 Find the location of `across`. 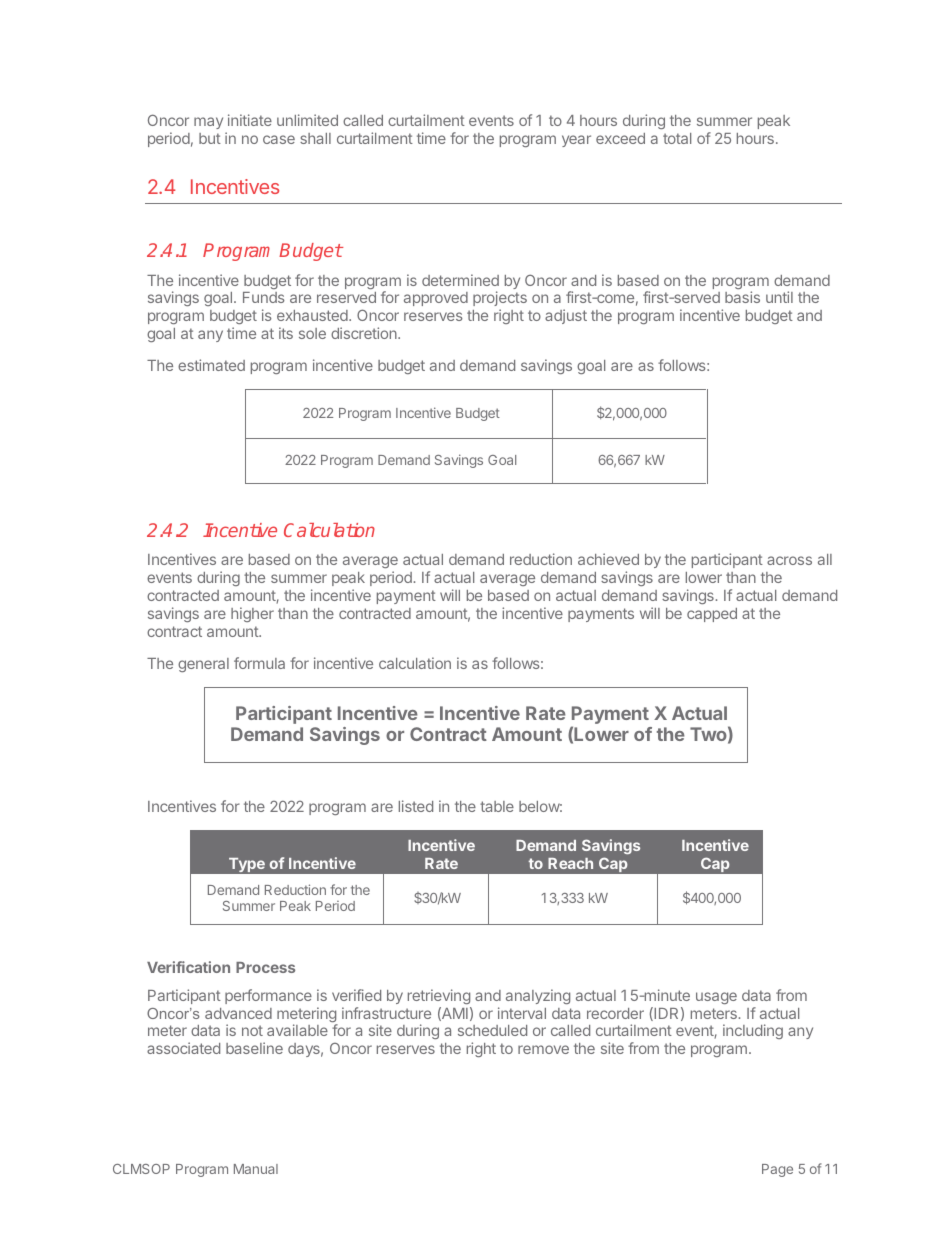

across is located at coordinates (789, 560).
